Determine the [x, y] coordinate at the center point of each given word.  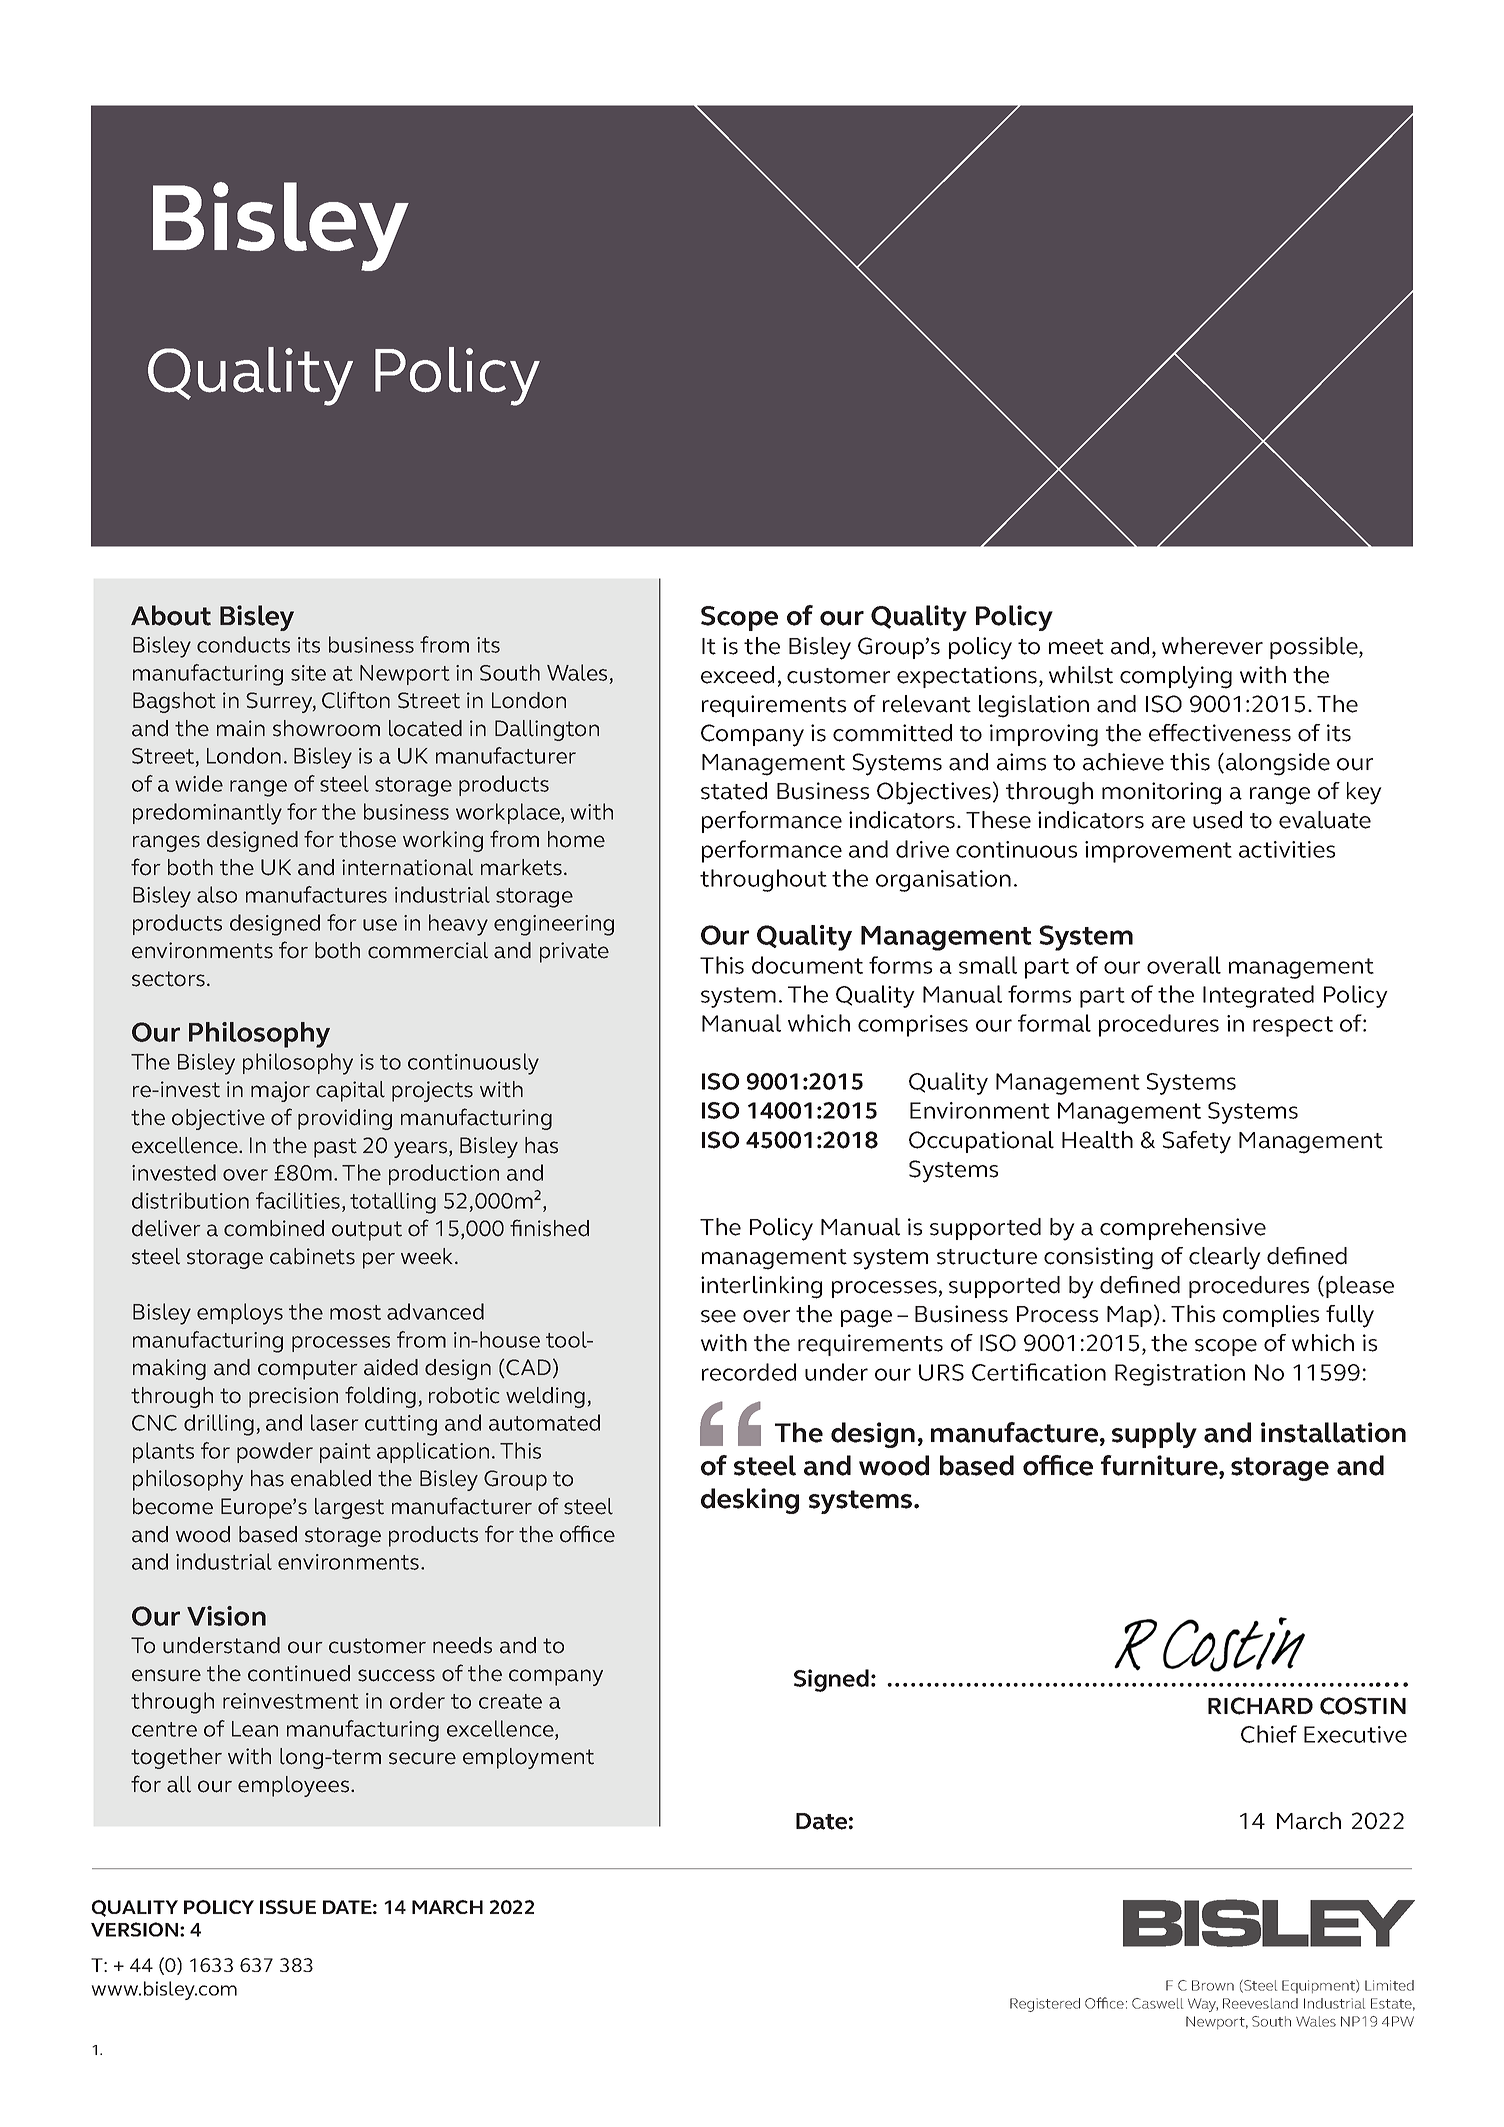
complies [1271, 1316]
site [308, 673]
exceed [737, 675]
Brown [1213, 1985]
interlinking [761, 1287]
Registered [1045, 2005]
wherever [1212, 646]
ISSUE [288, 1907]
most [355, 1312]
